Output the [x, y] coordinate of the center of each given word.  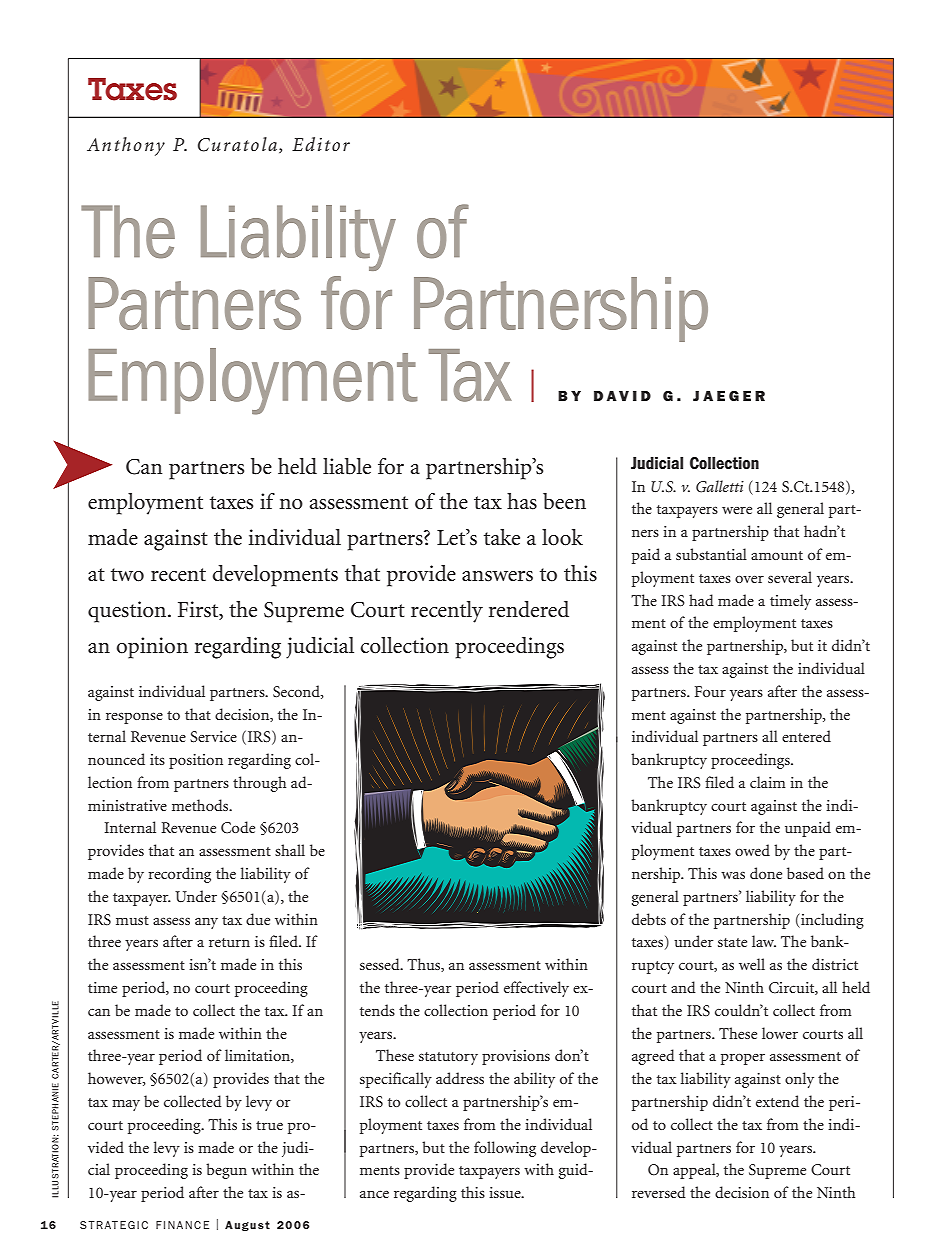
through [259, 784]
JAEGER [729, 396]
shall [290, 850]
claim [767, 782]
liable [347, 466]
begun [226, 1171]
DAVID [622, 396]
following [505, 1149]
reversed [659, 1192]
